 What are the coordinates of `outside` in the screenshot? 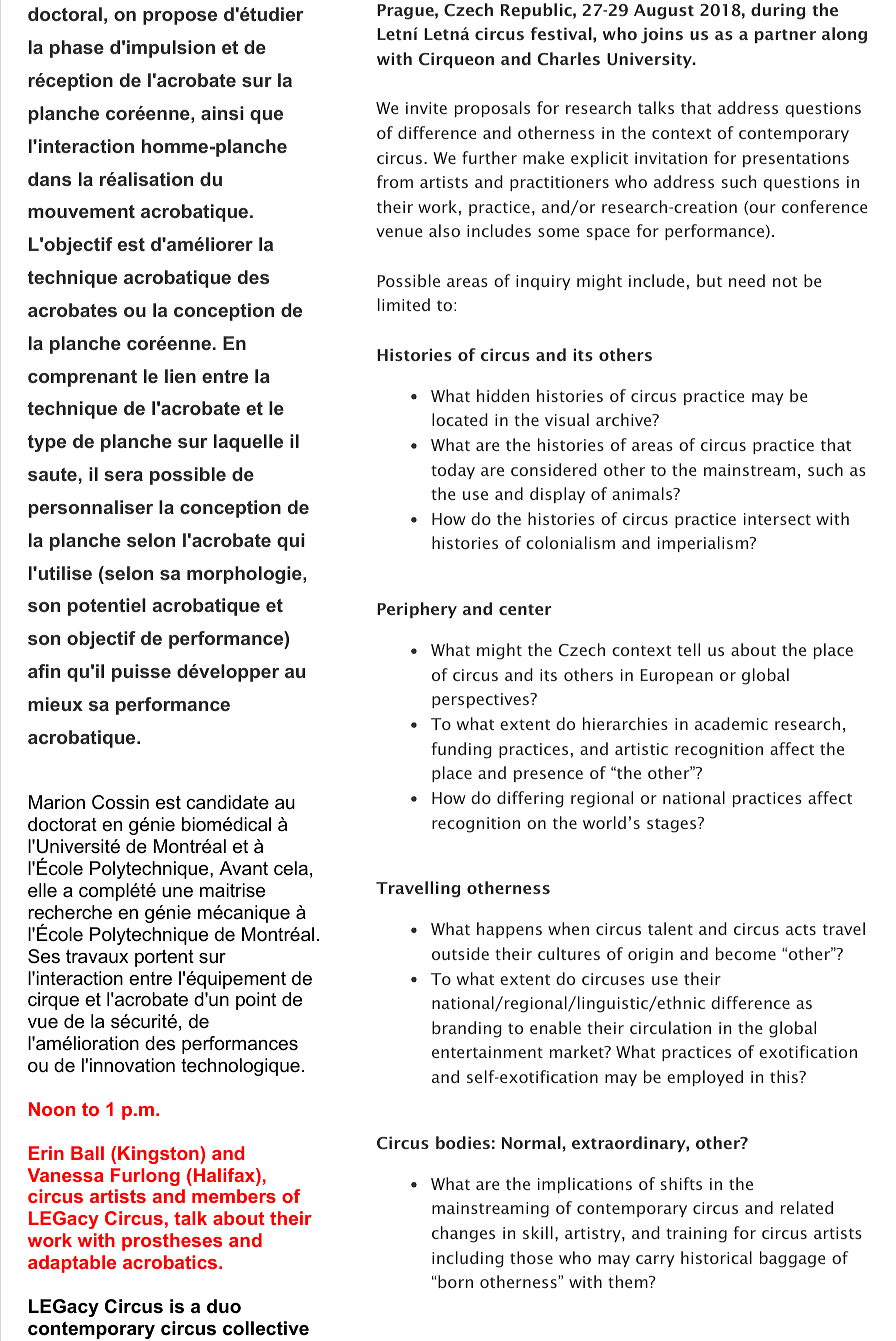 It's located at (460, 953).
